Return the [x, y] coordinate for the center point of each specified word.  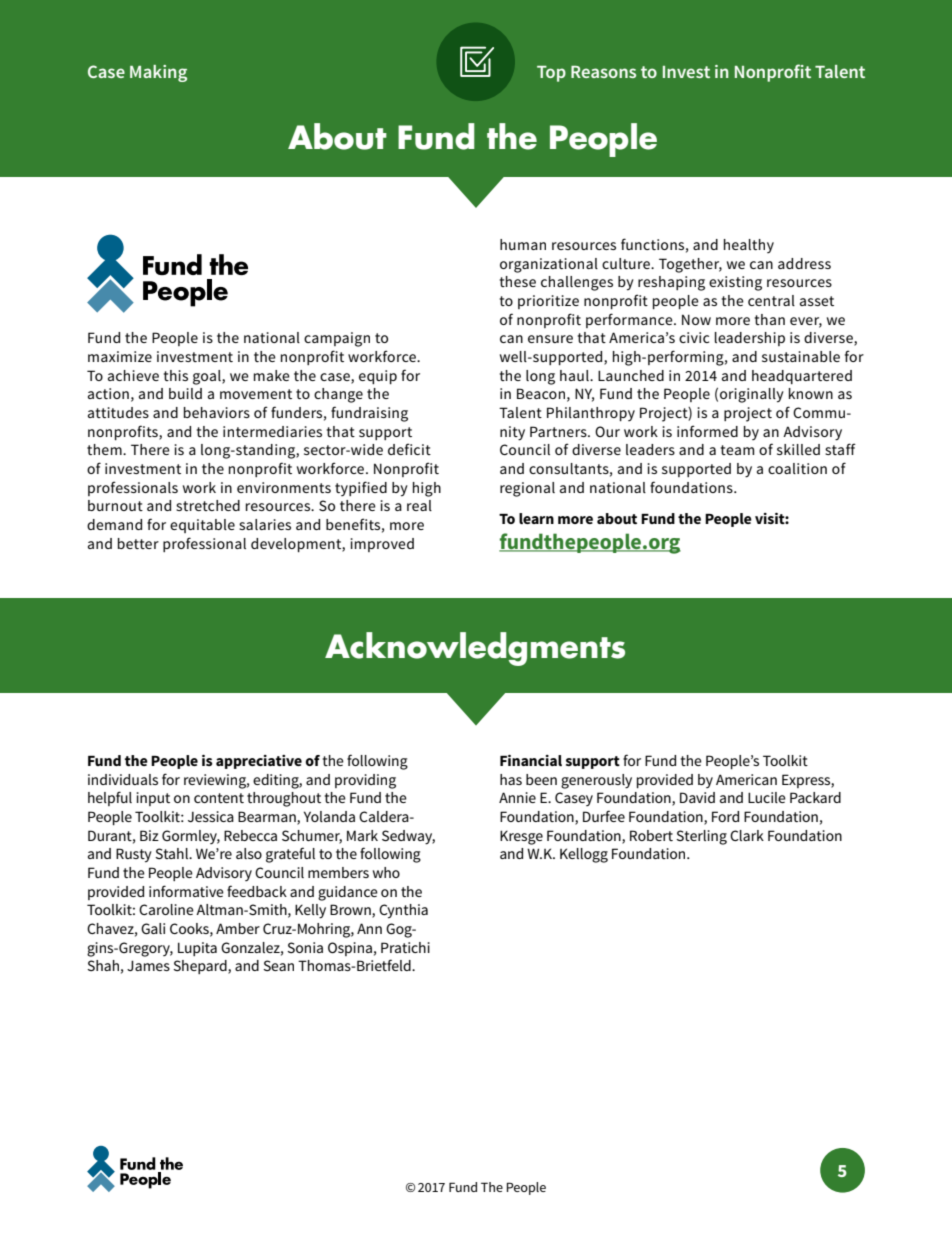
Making [158, 73]
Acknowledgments [475, 649]
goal [208, 377]
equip [378, 377]
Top [551, 74]
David [697, 797]
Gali [153, 928]
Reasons [603, 72]
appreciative [259, 762]
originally [752, 395]
